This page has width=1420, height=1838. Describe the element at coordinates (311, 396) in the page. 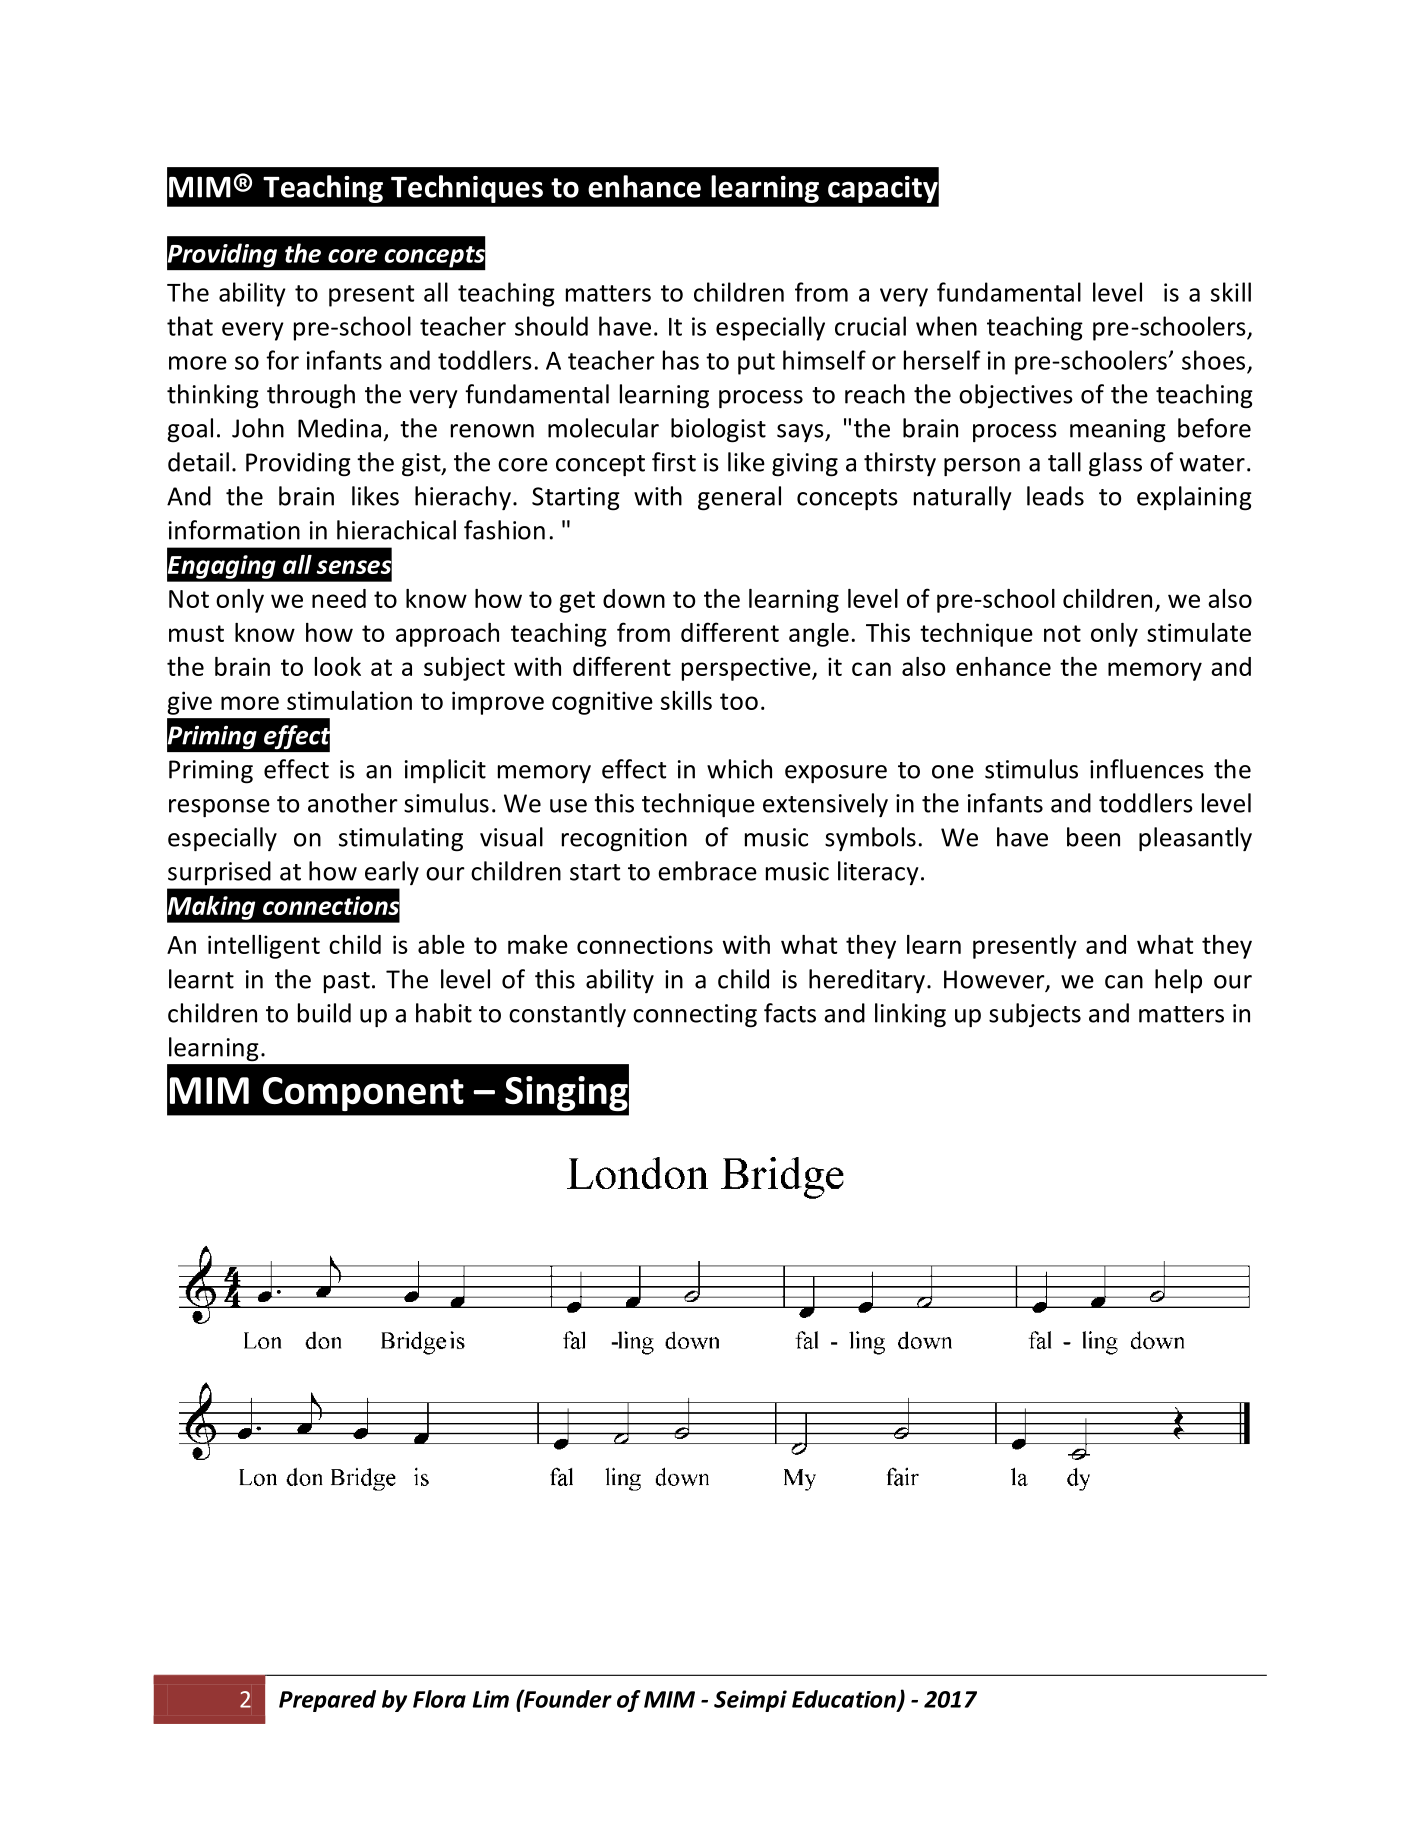

I see `through` at that location.
